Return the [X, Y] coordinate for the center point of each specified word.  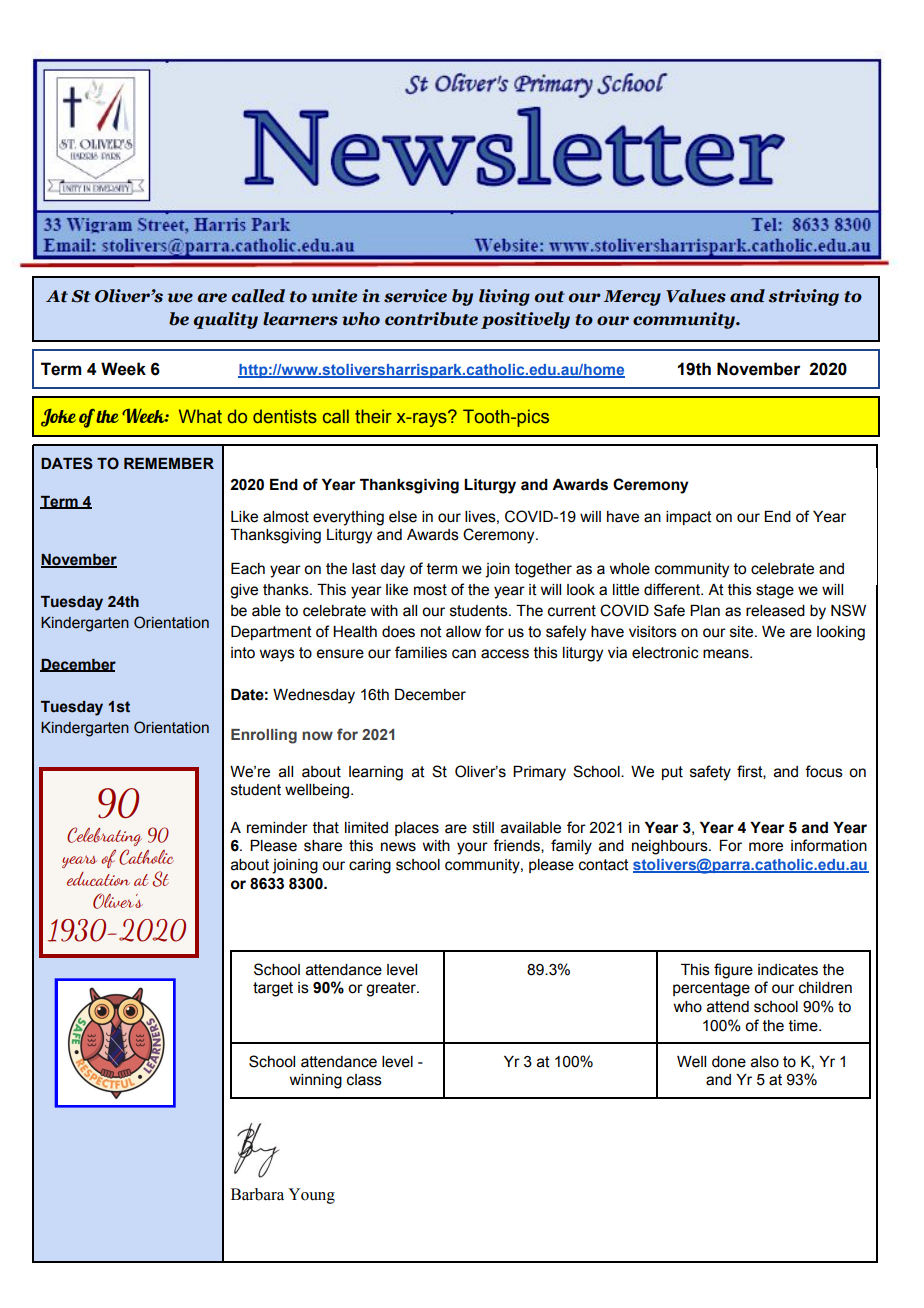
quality [226, 320]
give [244, 591]
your [472, 848]
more [766, 847]
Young [311, 1196]
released [775, 611]
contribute [431, 319]
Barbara [257, 1194]
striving [803, 297]
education [98, 879]
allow [463, 632]
